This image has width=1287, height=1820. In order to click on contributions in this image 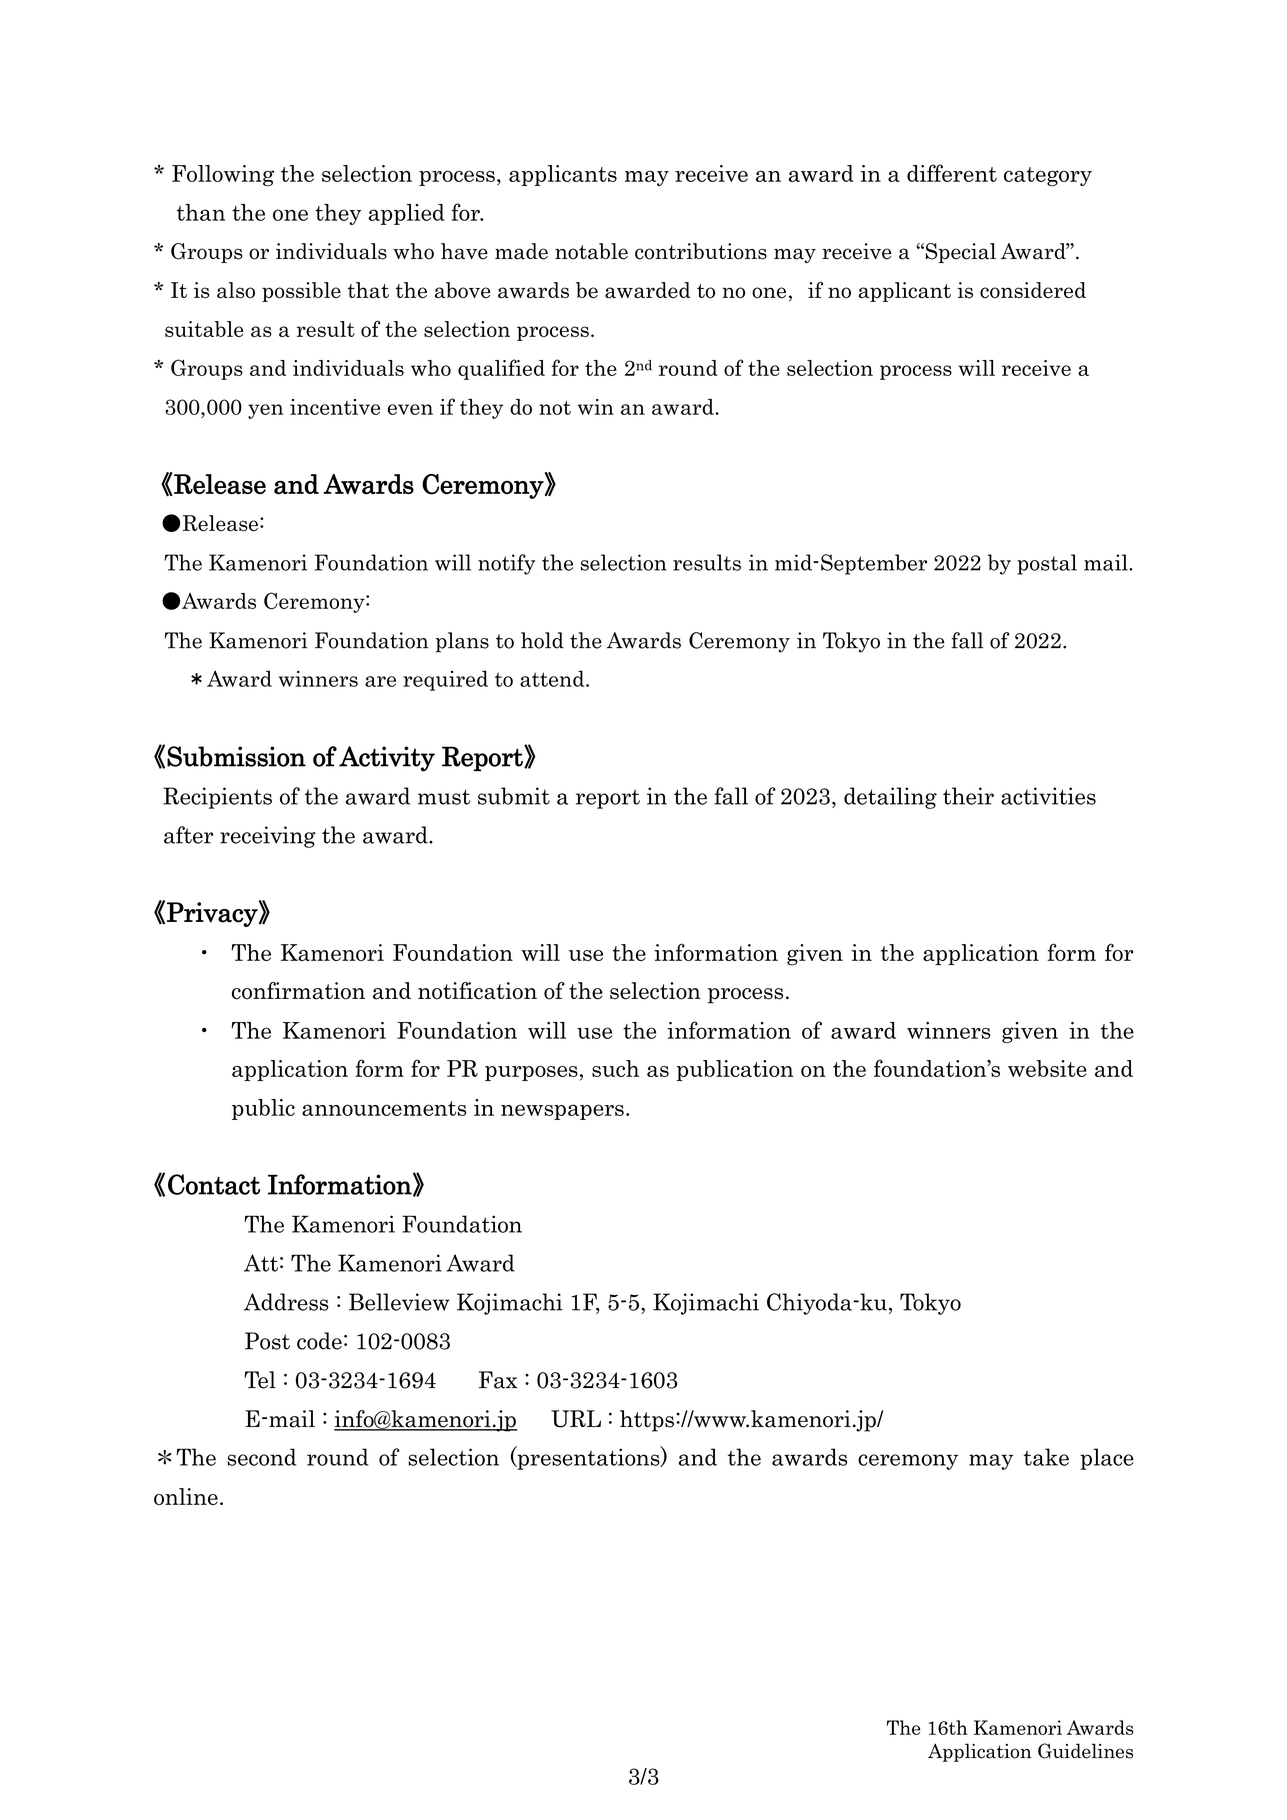, I will do `click(701, 251)`.
